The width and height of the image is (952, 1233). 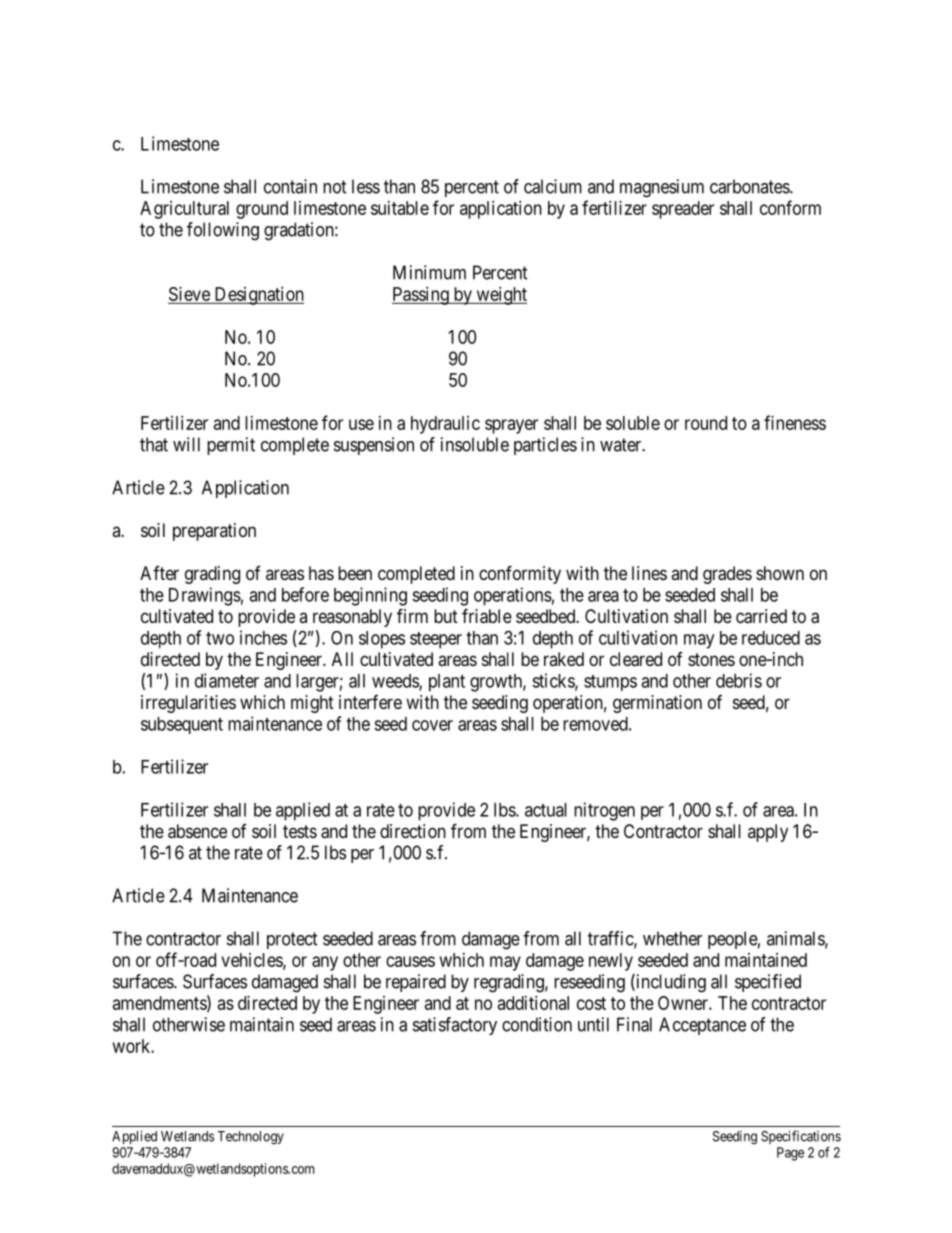 What do you see at coordinates (711, 659) in the image?
I see `stones` at bounding box center [711, 659].
